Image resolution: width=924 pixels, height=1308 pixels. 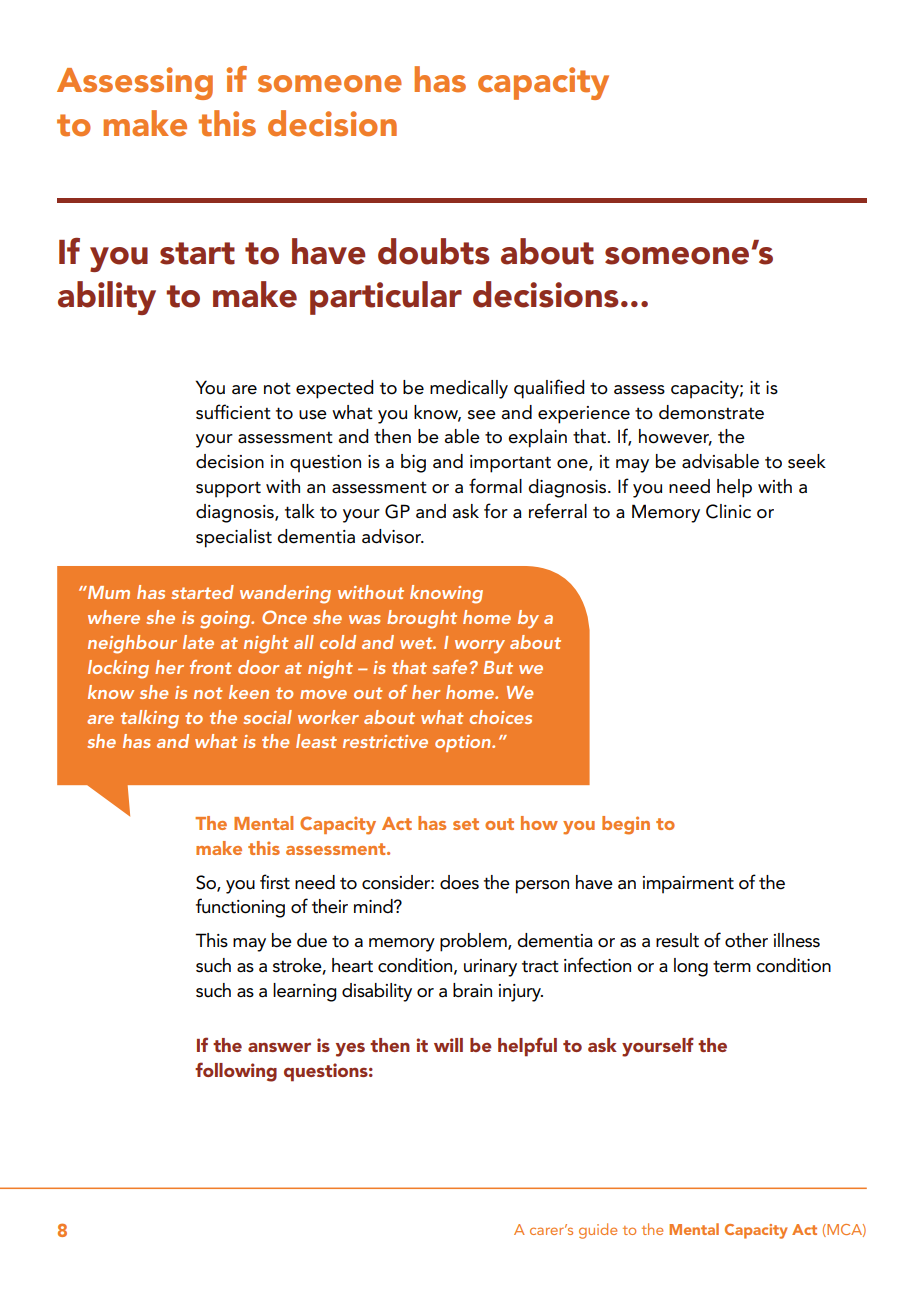 What do you see at coordinates (240, 908) in the screenshot?
I see `functioning` at bounding box center [240, 908].
